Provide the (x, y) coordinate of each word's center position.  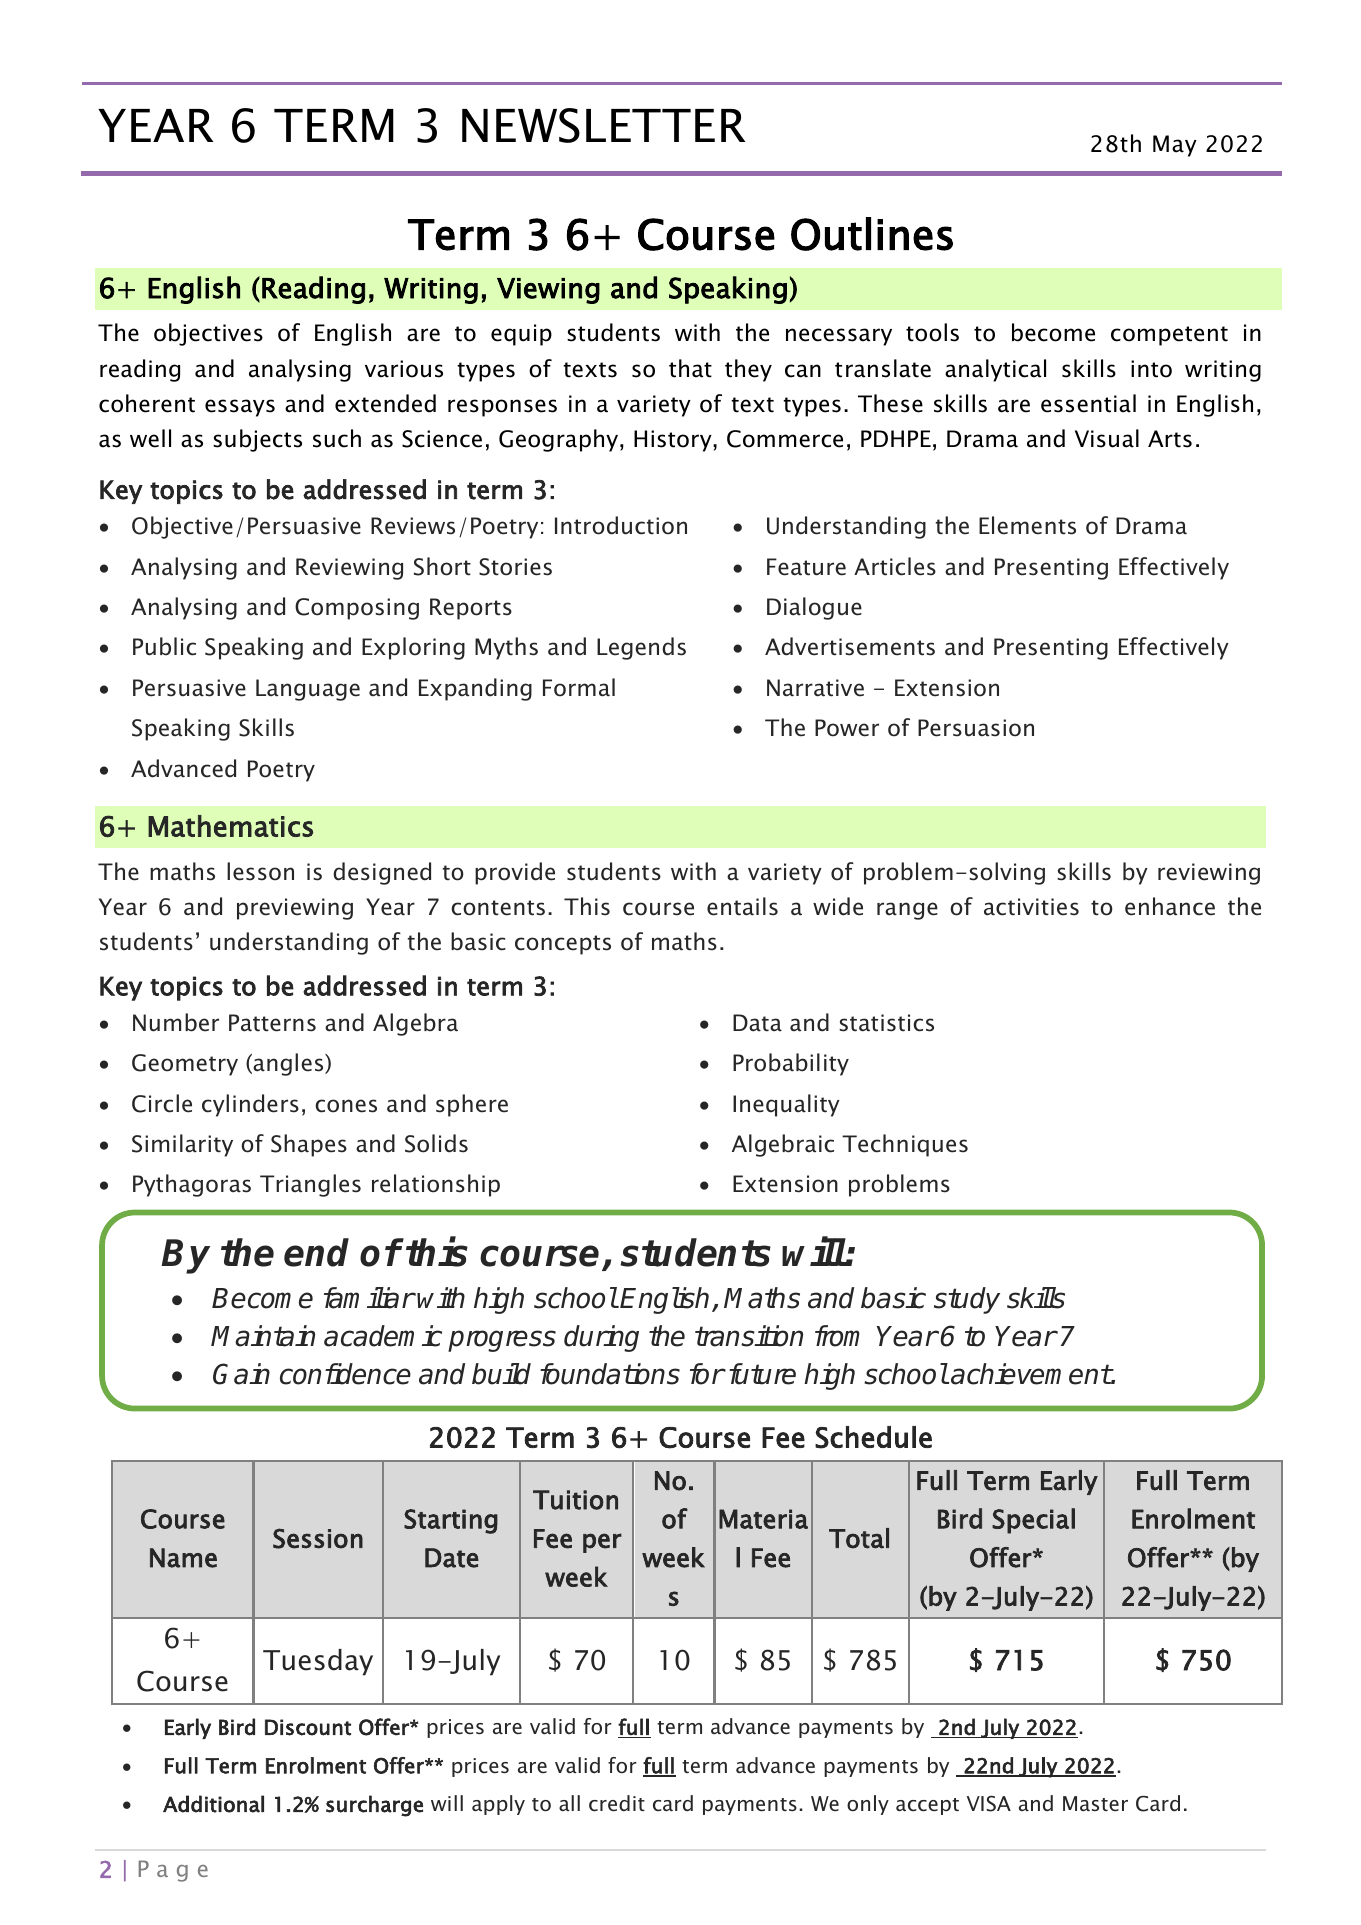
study (967, 1300)
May (1175, 146)
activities (1031, 907)
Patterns (272, 1023)
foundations (610, 1374)
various (404, 369)
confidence (345, 1374)
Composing (357, 609)
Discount (308, 1727)
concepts (563, 945)
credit (617, 1803)
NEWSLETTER (603, 125)
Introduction (621, 525)
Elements (1027, 525)
